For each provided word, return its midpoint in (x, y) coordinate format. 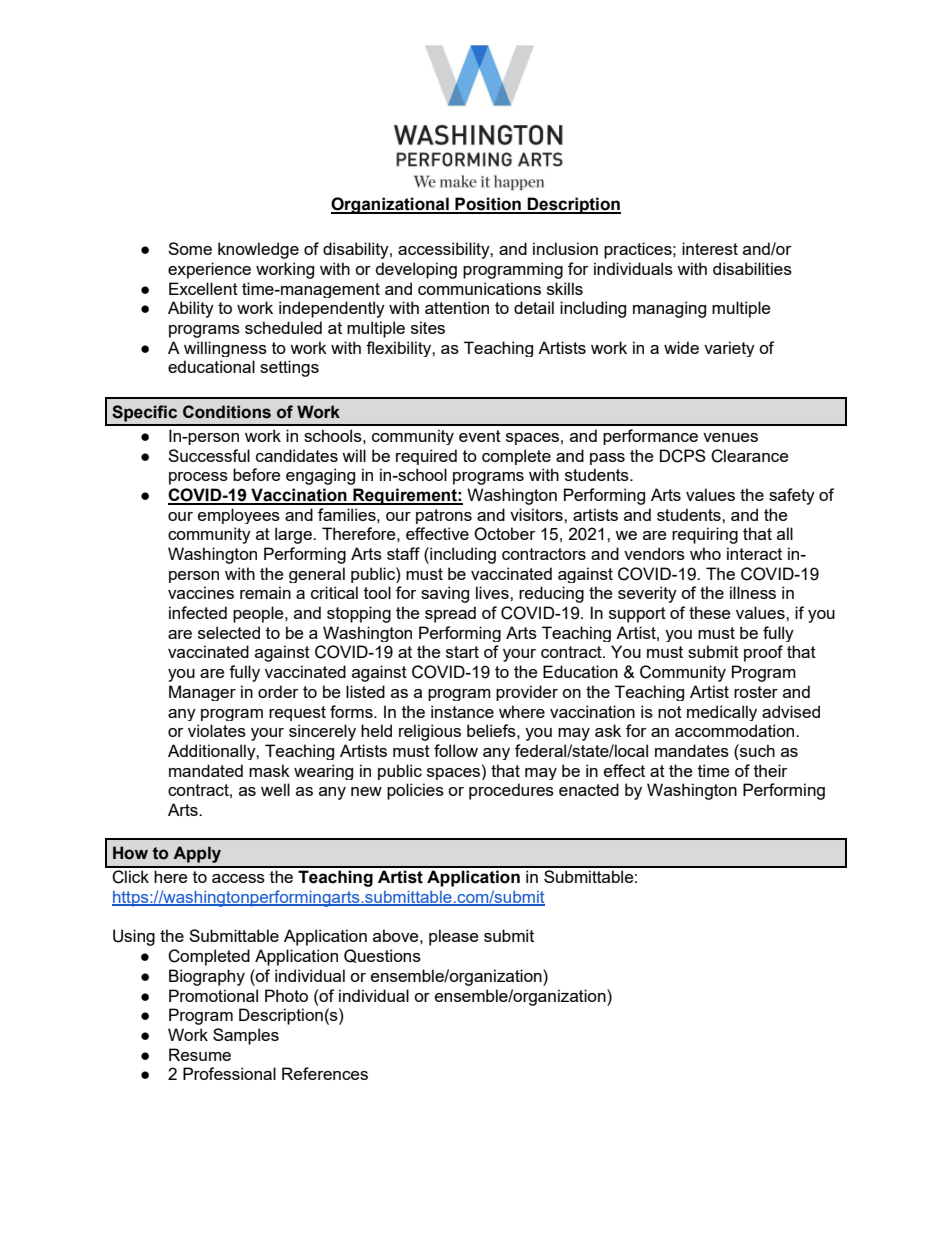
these (709, 612)
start (462, 652)
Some (190, 248)
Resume (200, 1054)
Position (488, 205)
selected (229, 632)
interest (710, 248)
